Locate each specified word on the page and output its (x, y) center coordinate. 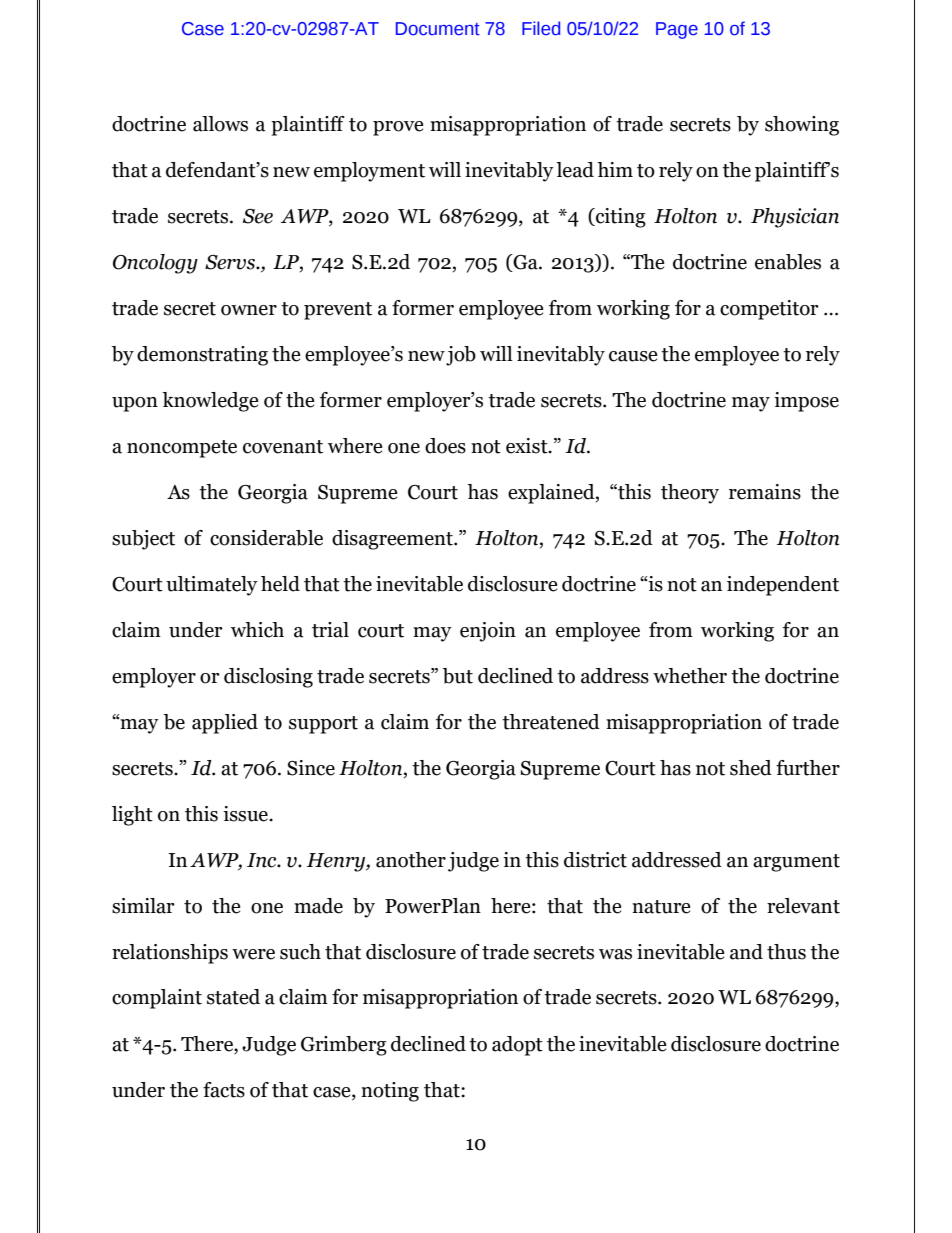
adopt (517, 1046)
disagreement (393, 540)
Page (677, 30)
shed (751, 768)
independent (783, 586)
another (411, 860)
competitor (769, 310)
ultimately (212, 586)
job (461, 356)
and (746, 952)
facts (224, 1090)
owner (249, 310)
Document (438, 29)
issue (246, 814)
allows (220, 124)
